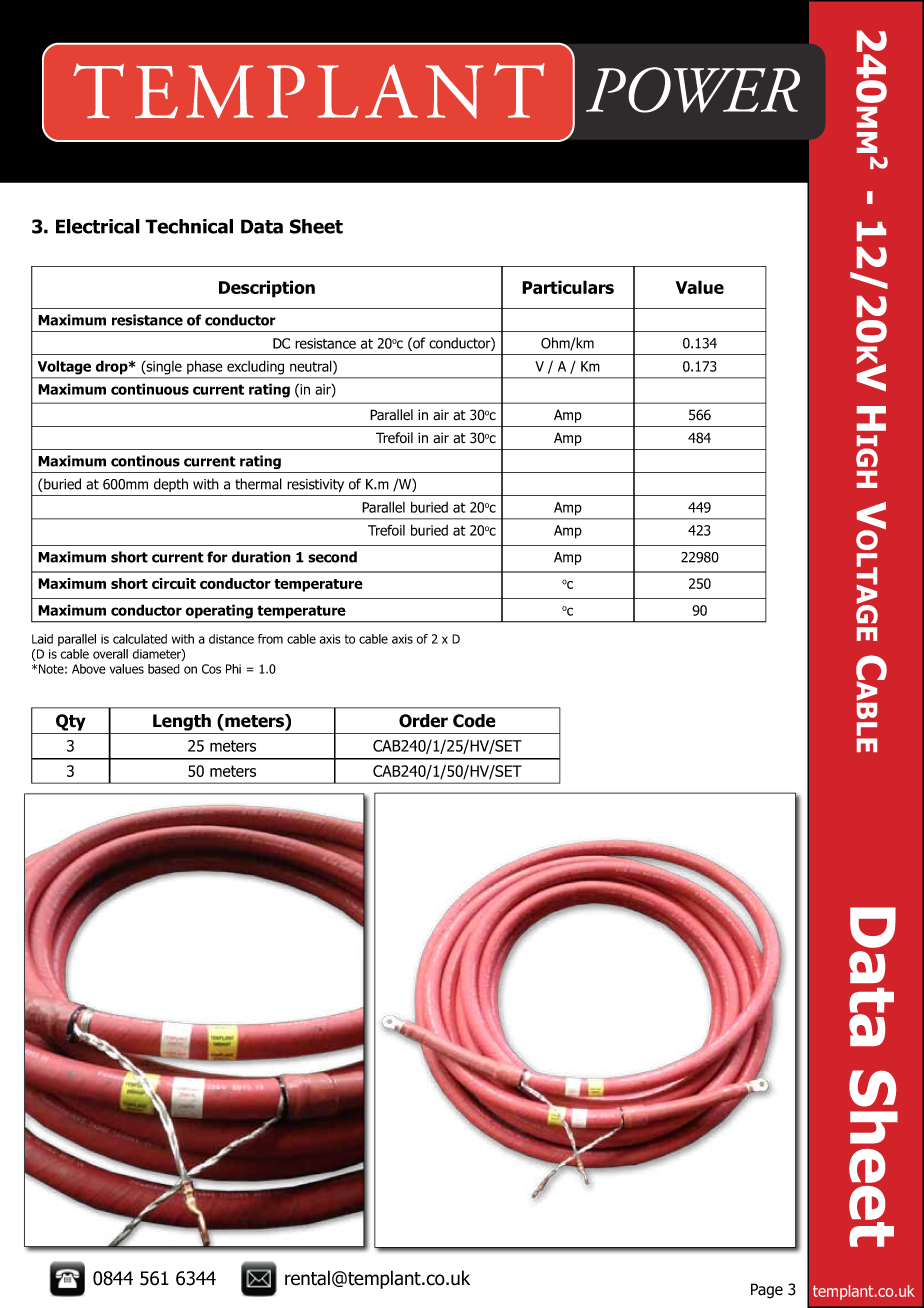 Image resolution: width=924 pixels, height=1308 pixels. I want to click on POWER, so click(693, 90).
